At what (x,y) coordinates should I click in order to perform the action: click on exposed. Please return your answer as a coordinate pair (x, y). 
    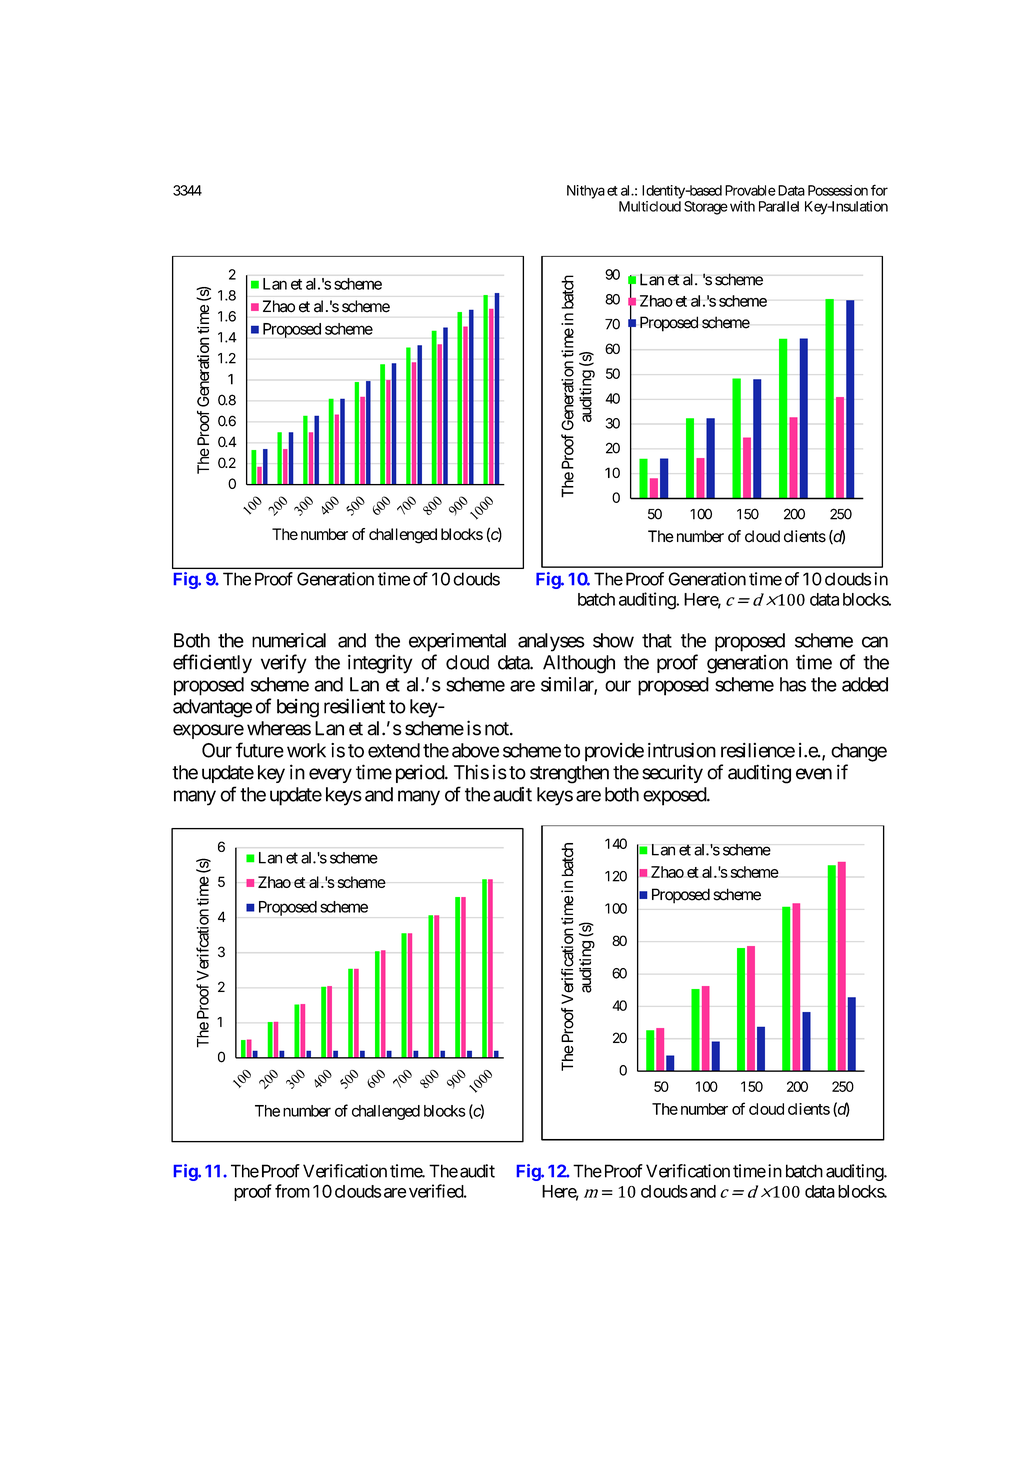
    Looking at the image, I should click on (675, 796).
